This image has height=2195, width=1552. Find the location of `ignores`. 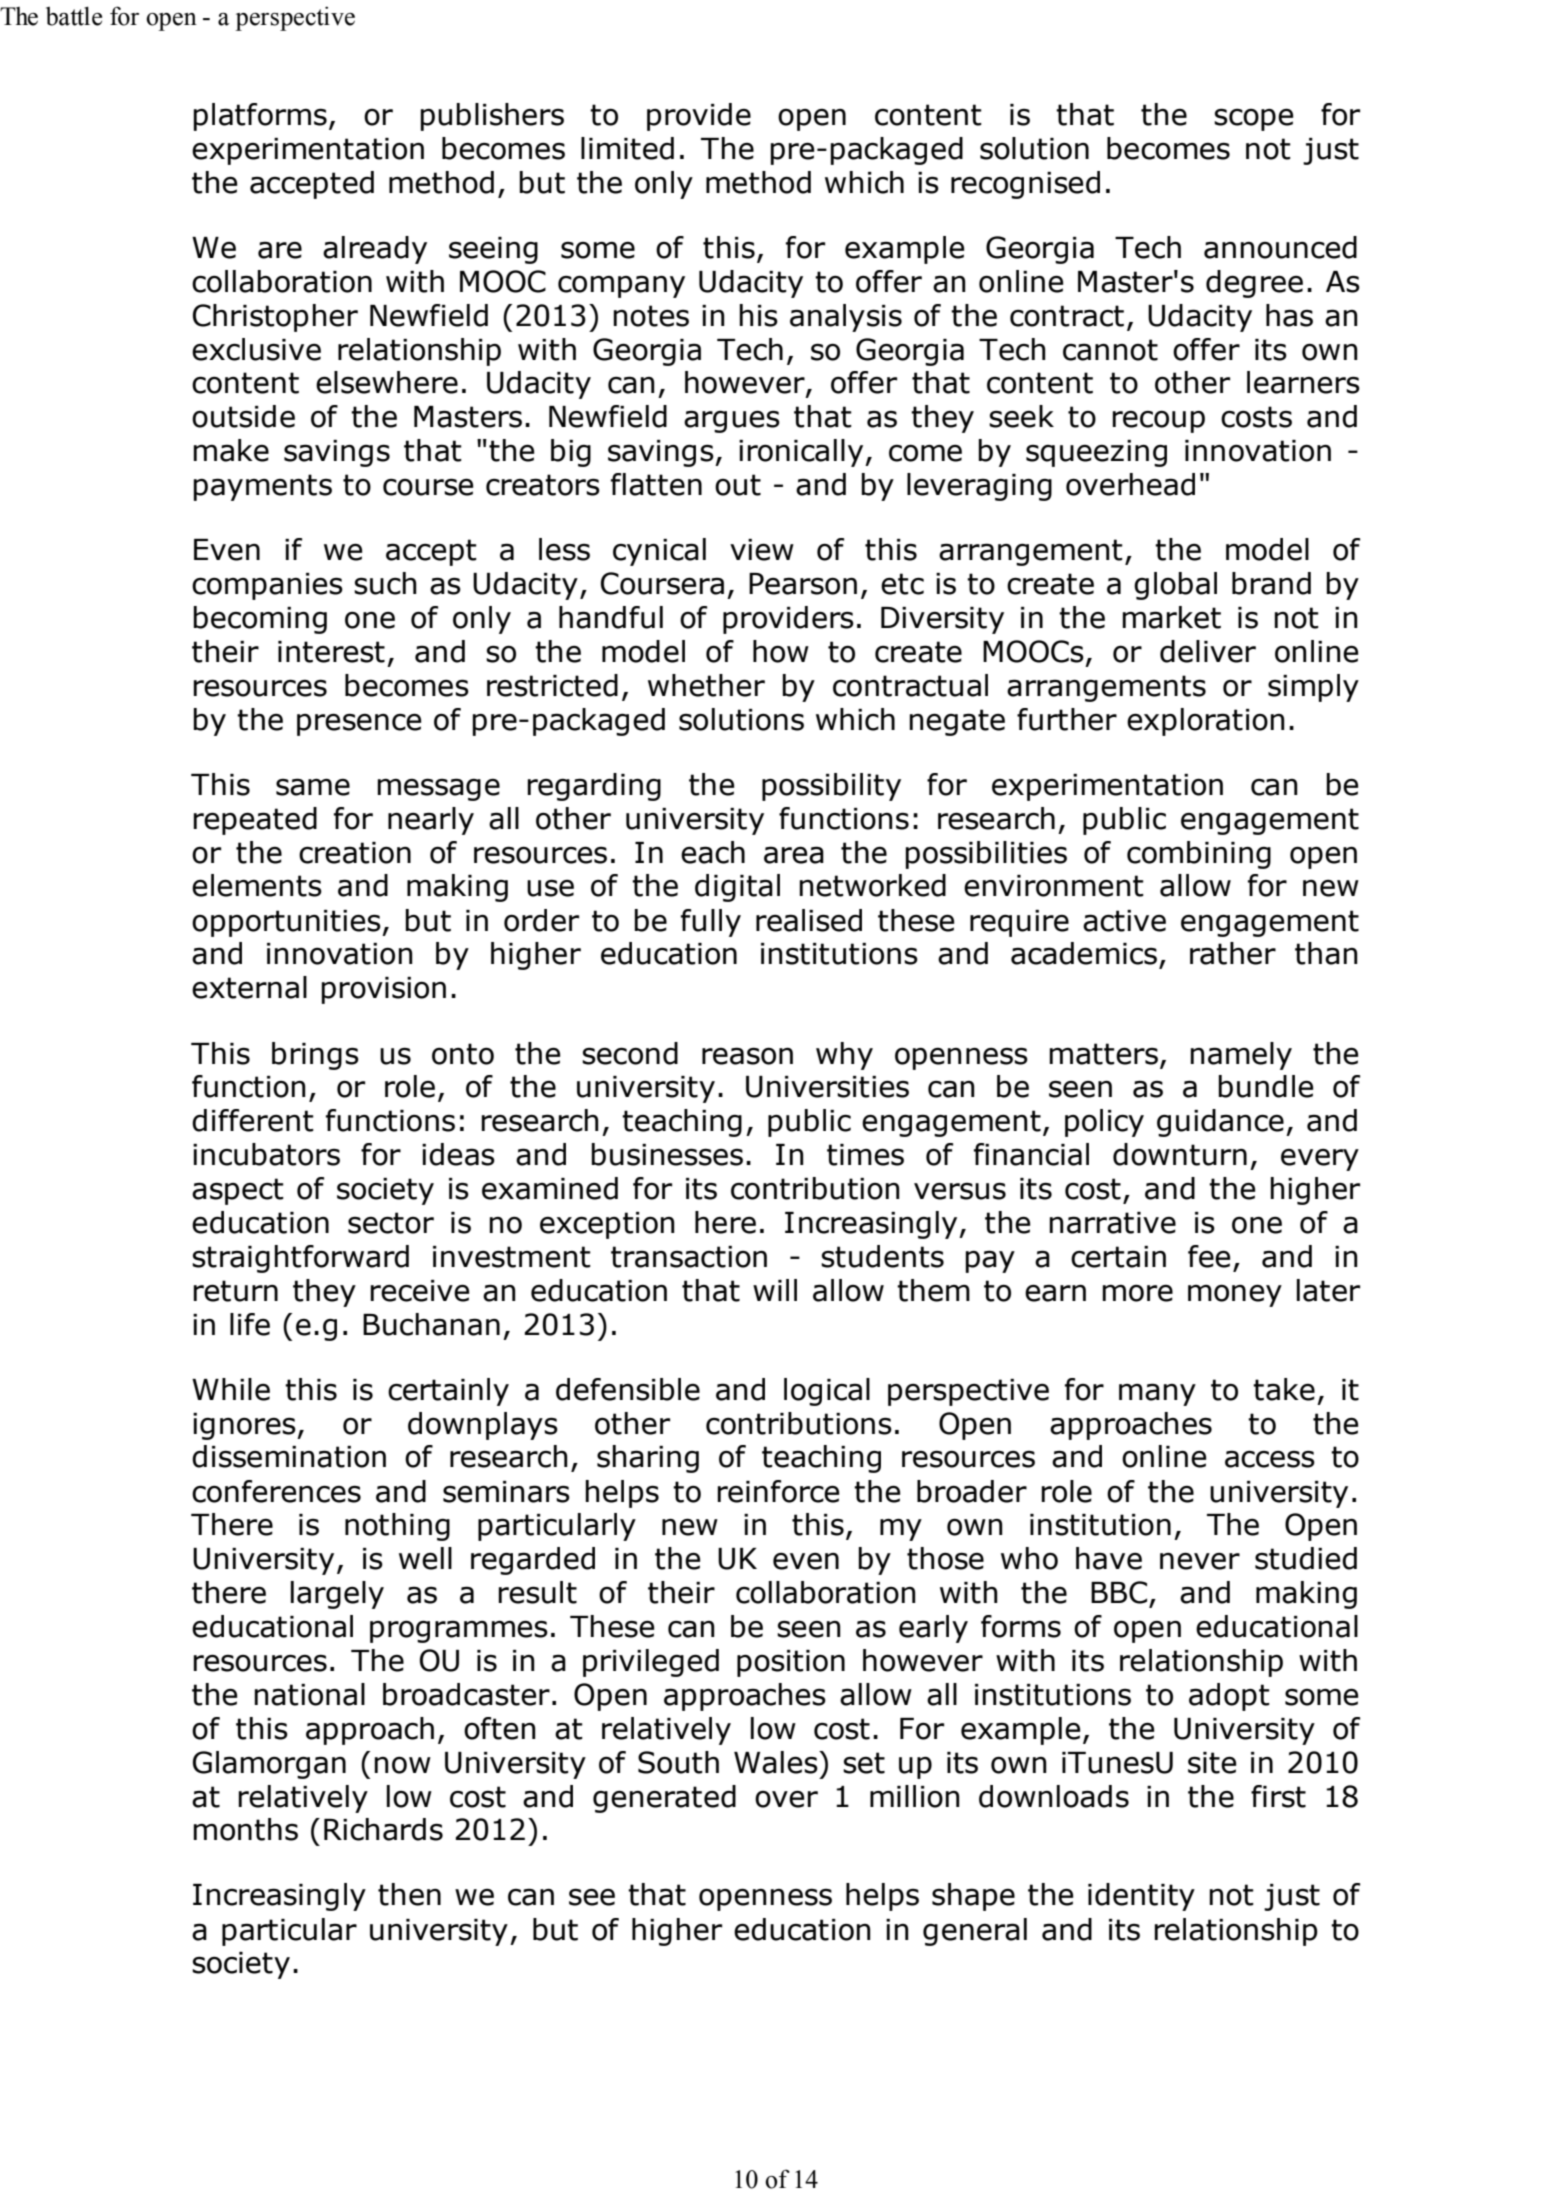

ignores is located at coordinates (245, 1426).
